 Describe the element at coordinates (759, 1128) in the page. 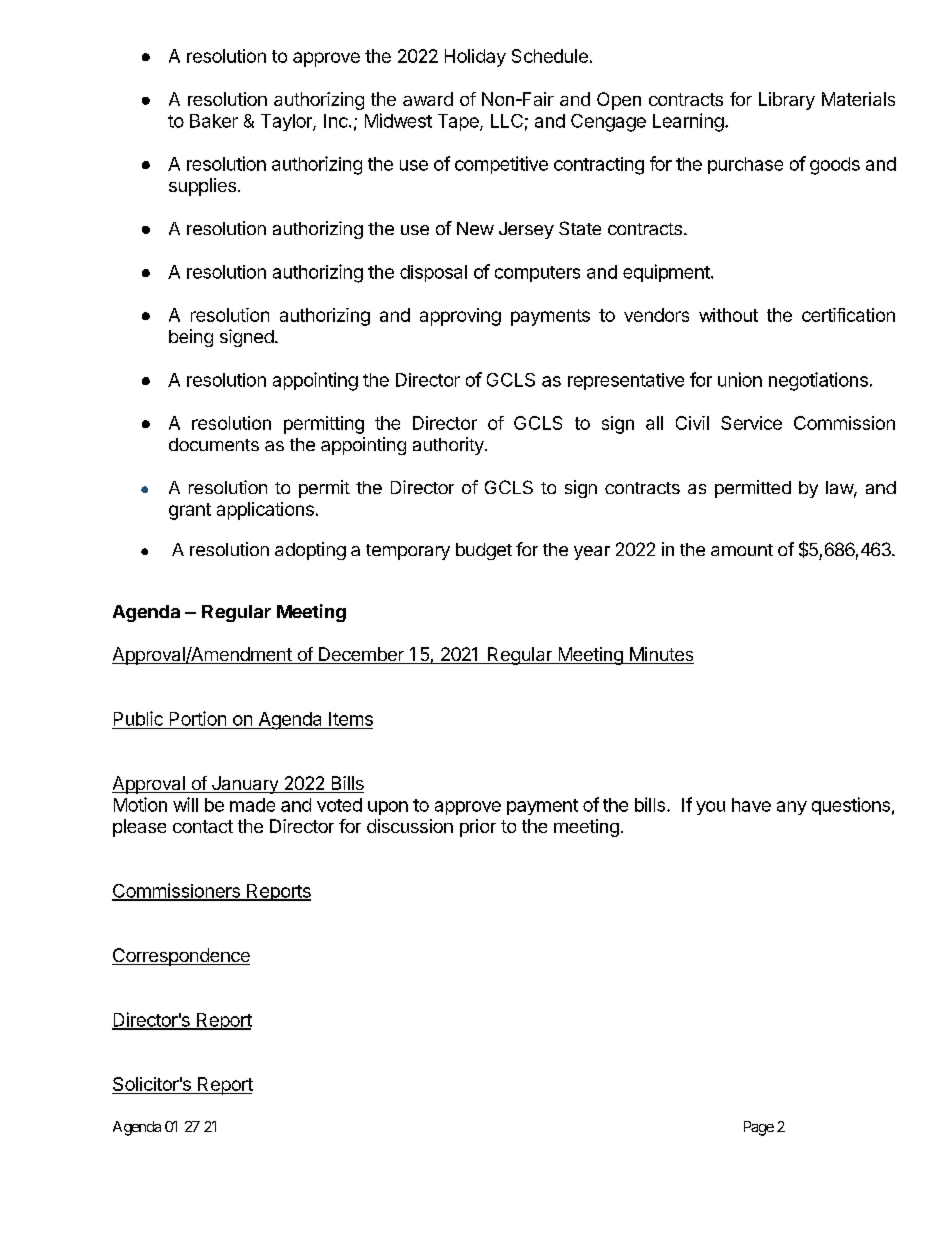

I see `Page` at that location.
